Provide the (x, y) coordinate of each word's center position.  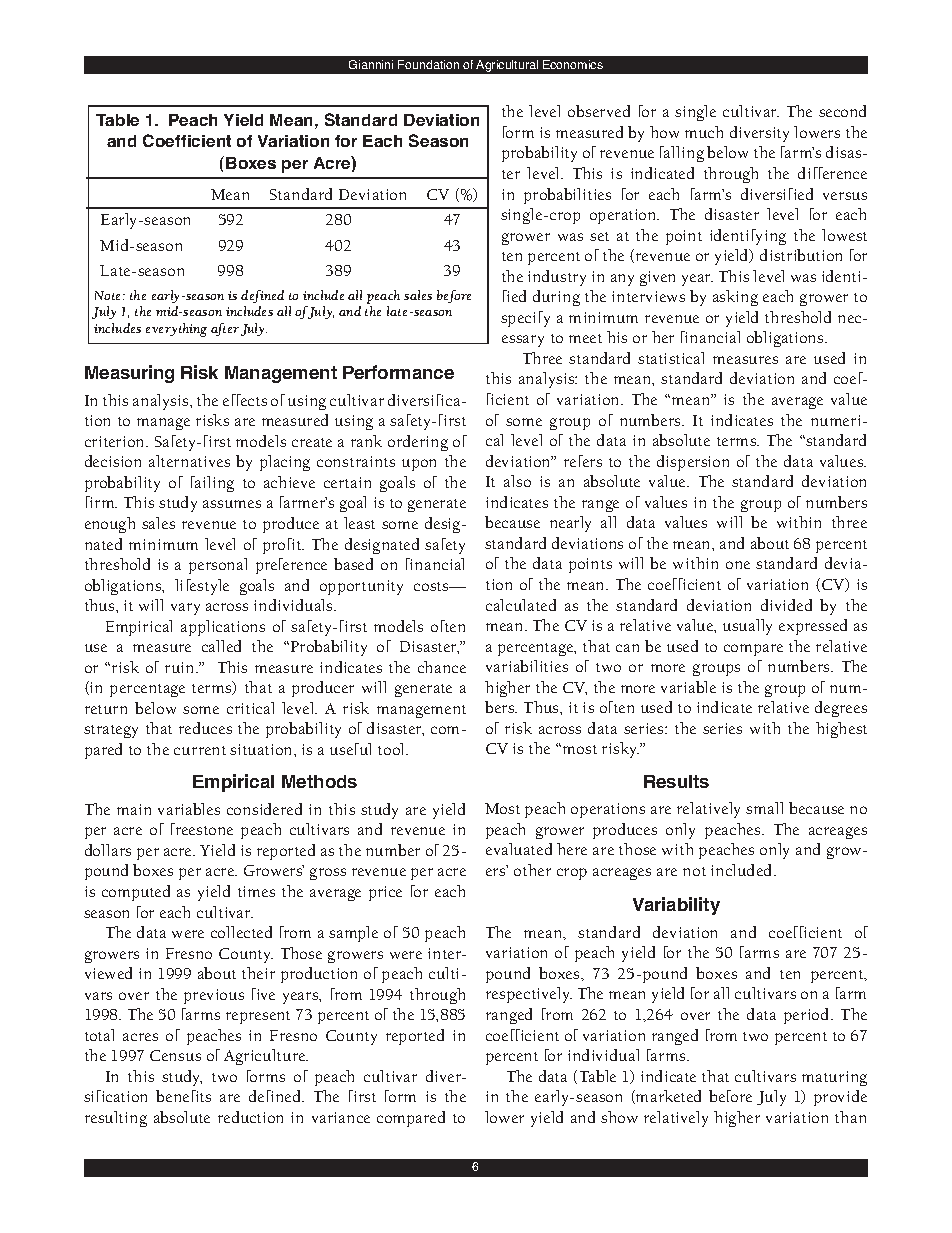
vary (185, 609)
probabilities (567, 196)
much (704, 132)
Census (175, 1055)
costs (432, 586)
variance (341, 1117)
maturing (834, 1078)
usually (747, 627)
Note (109, 295)
